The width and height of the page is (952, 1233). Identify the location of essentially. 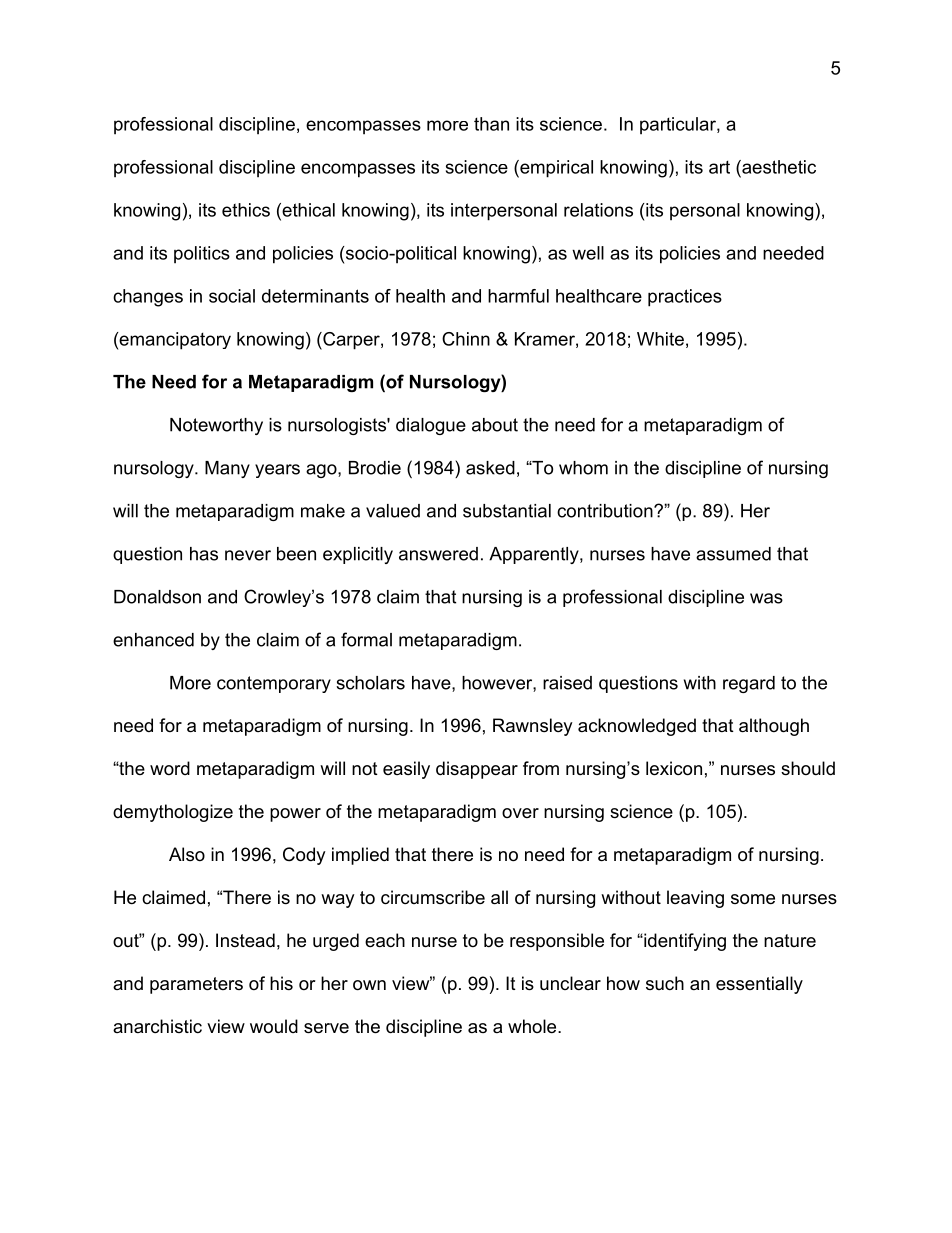
(759, 985).
